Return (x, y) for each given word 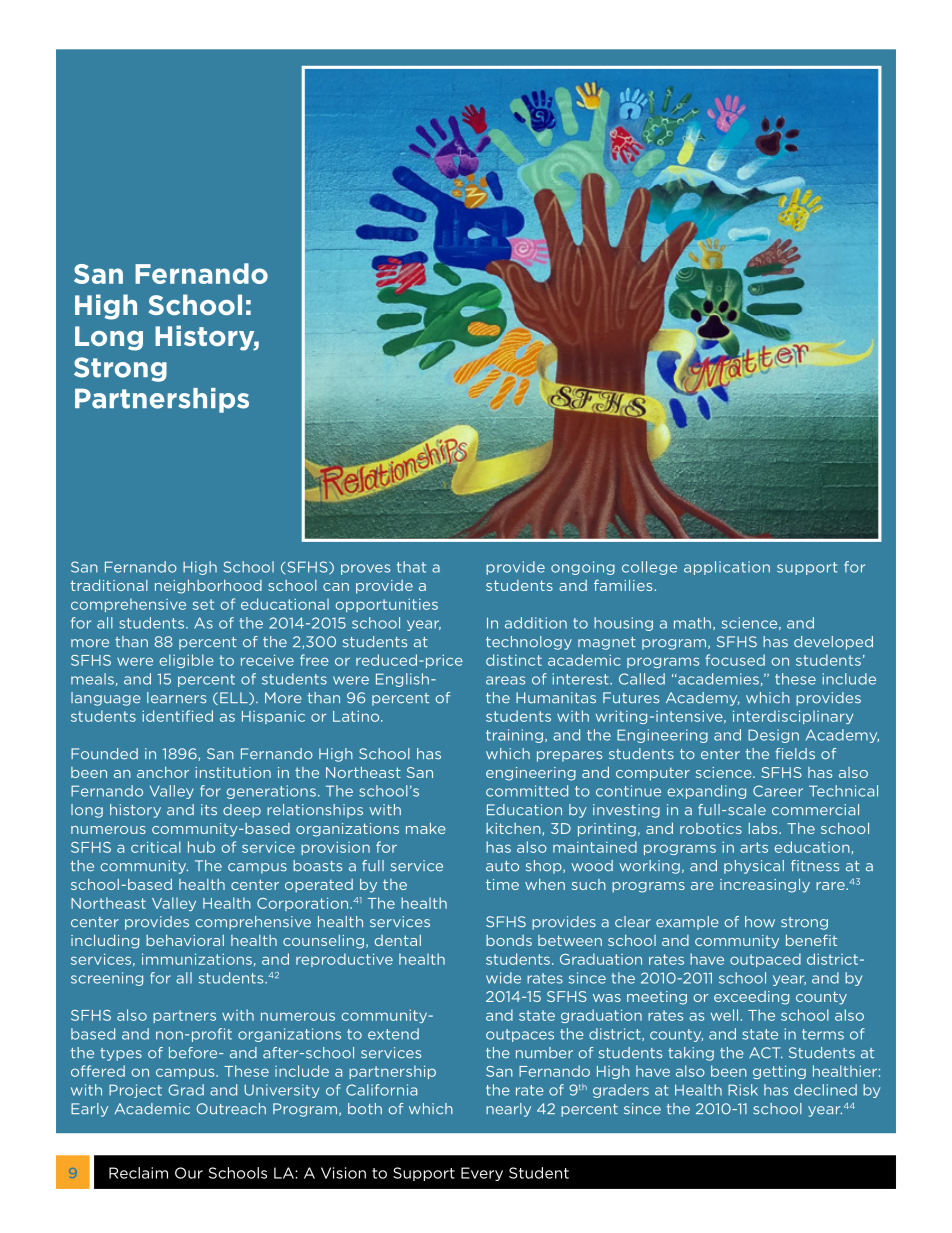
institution (233, 772)
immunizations (197, 959)
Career (778, 791)
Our (189, 1173)
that (411, 567)
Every (482, 1174)
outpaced (765, 960)
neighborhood (208, 586)
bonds (509, 940)
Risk (743, 1090)
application (727, 568)
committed (527, 791)
